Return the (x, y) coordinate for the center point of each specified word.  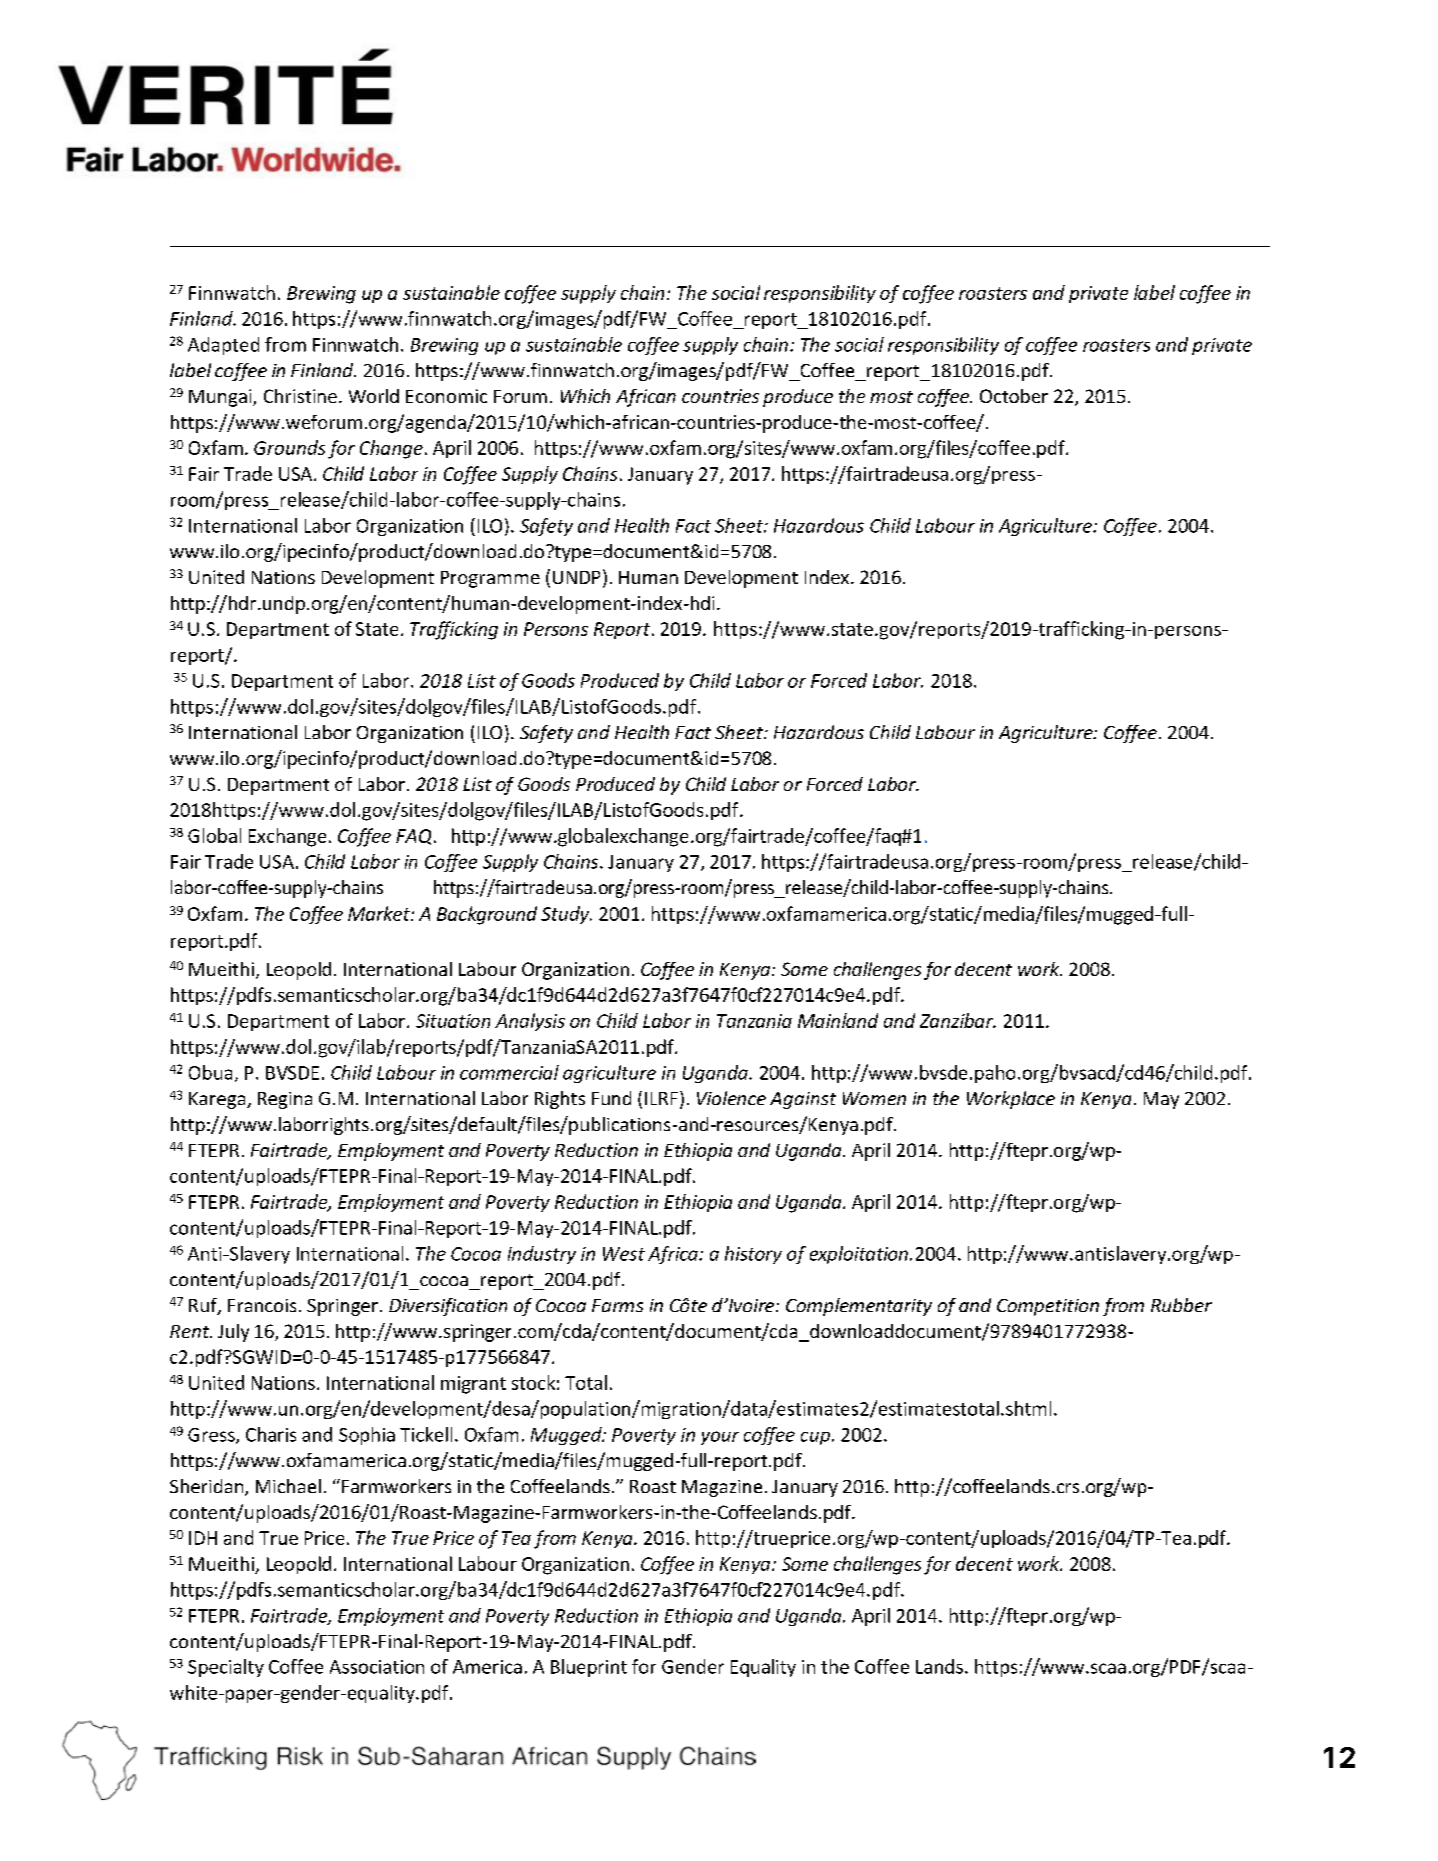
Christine (300, 396)
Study (566, 915)
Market (380, 913)
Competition (1048, 1307)
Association (377, 1667)
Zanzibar (958, 1020)
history (753, 1255)
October (1014, 396)
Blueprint (589, 1668)
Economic (446, 396)
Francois (262, 1305)
